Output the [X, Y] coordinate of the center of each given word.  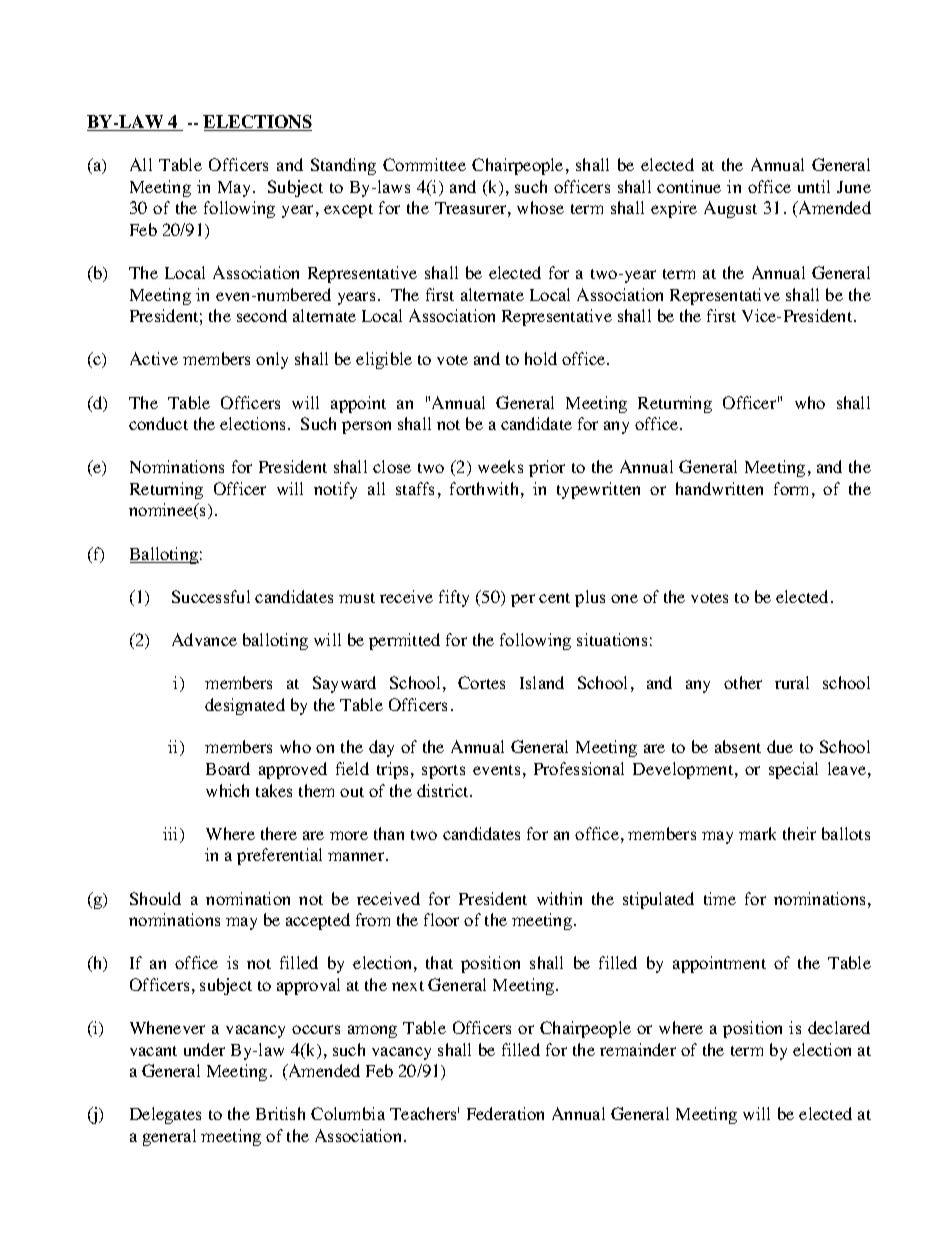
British [280, 1113]
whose [540, 207]
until [814, 186]
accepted [318, 921]
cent [554, 598]
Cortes [481, 682]
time [720, 898]
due [780, 746]
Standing [343, 166]
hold [541, 358]
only [272, 360]
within [559, 898]
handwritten [719, 488]
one [624, 598]
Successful [211, 596]
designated [245, 706]
